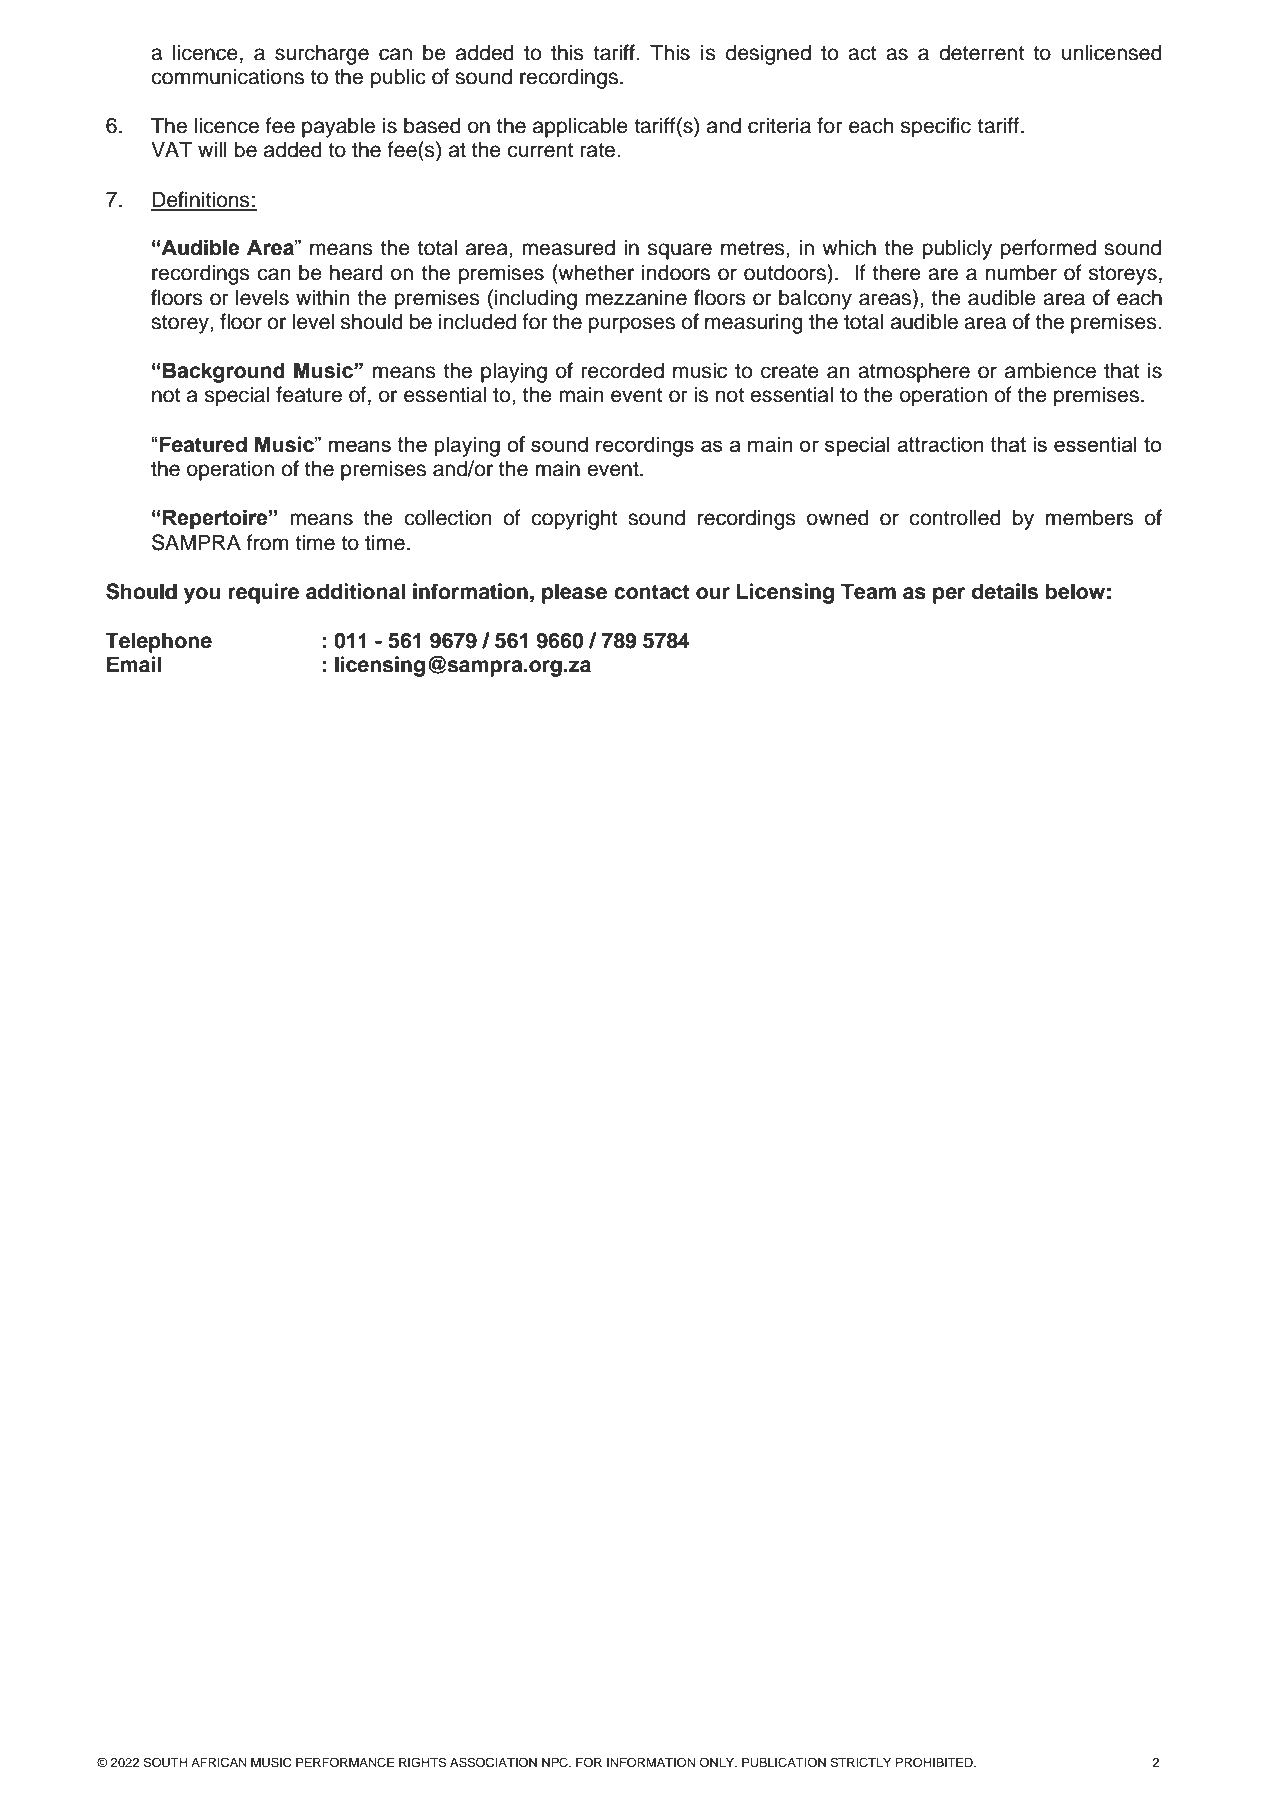 This screenshot has width=1268, height=1794. Describe the element at coordinates (219, 1762) in the screenshot. I see `AFRICAN` at that location.
